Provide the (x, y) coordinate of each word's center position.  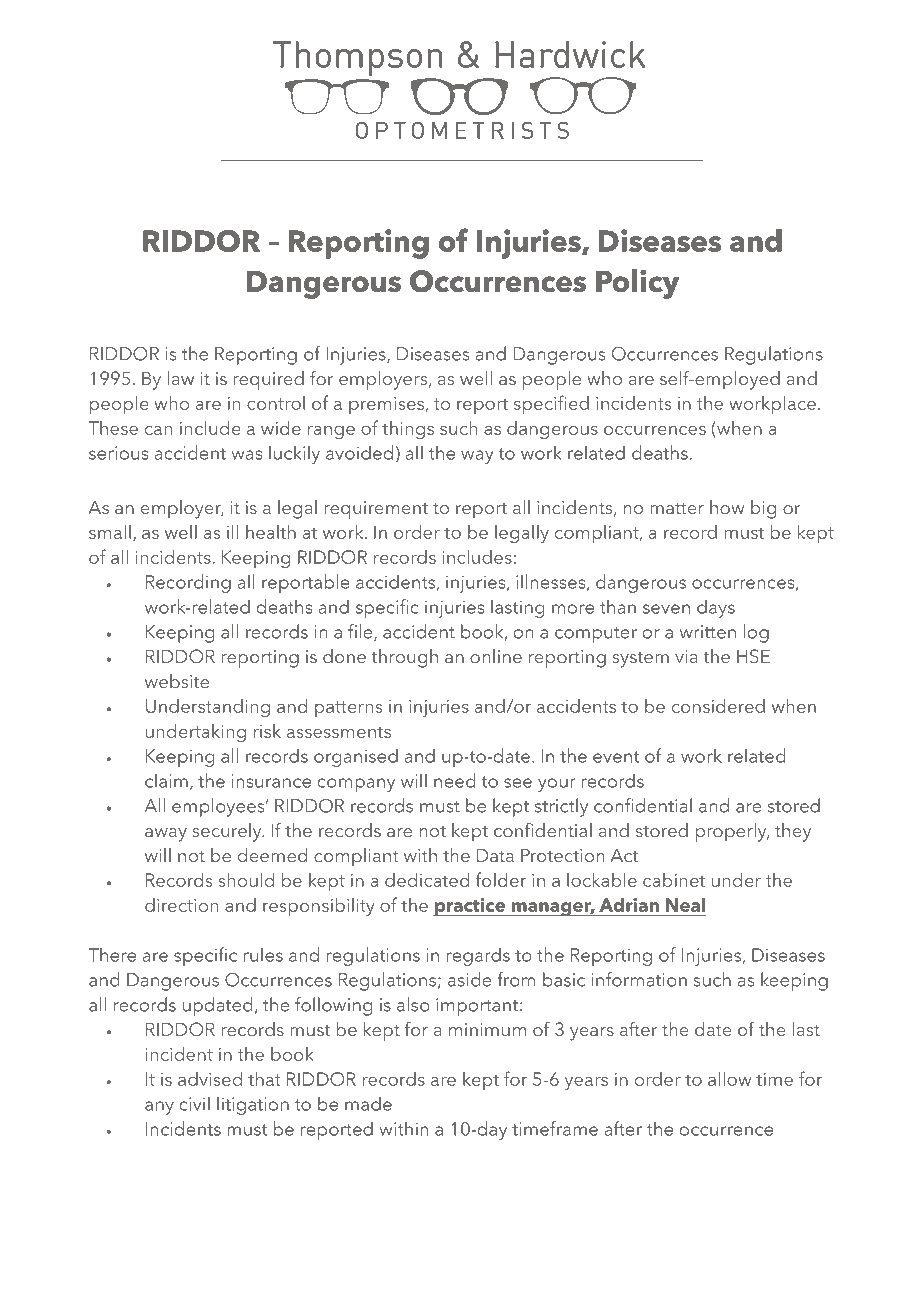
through (404, 658)
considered (718, 706)
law (180, 378)
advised (210, 1079)
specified (551, 404)
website (177, 681)
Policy (637, 284)
